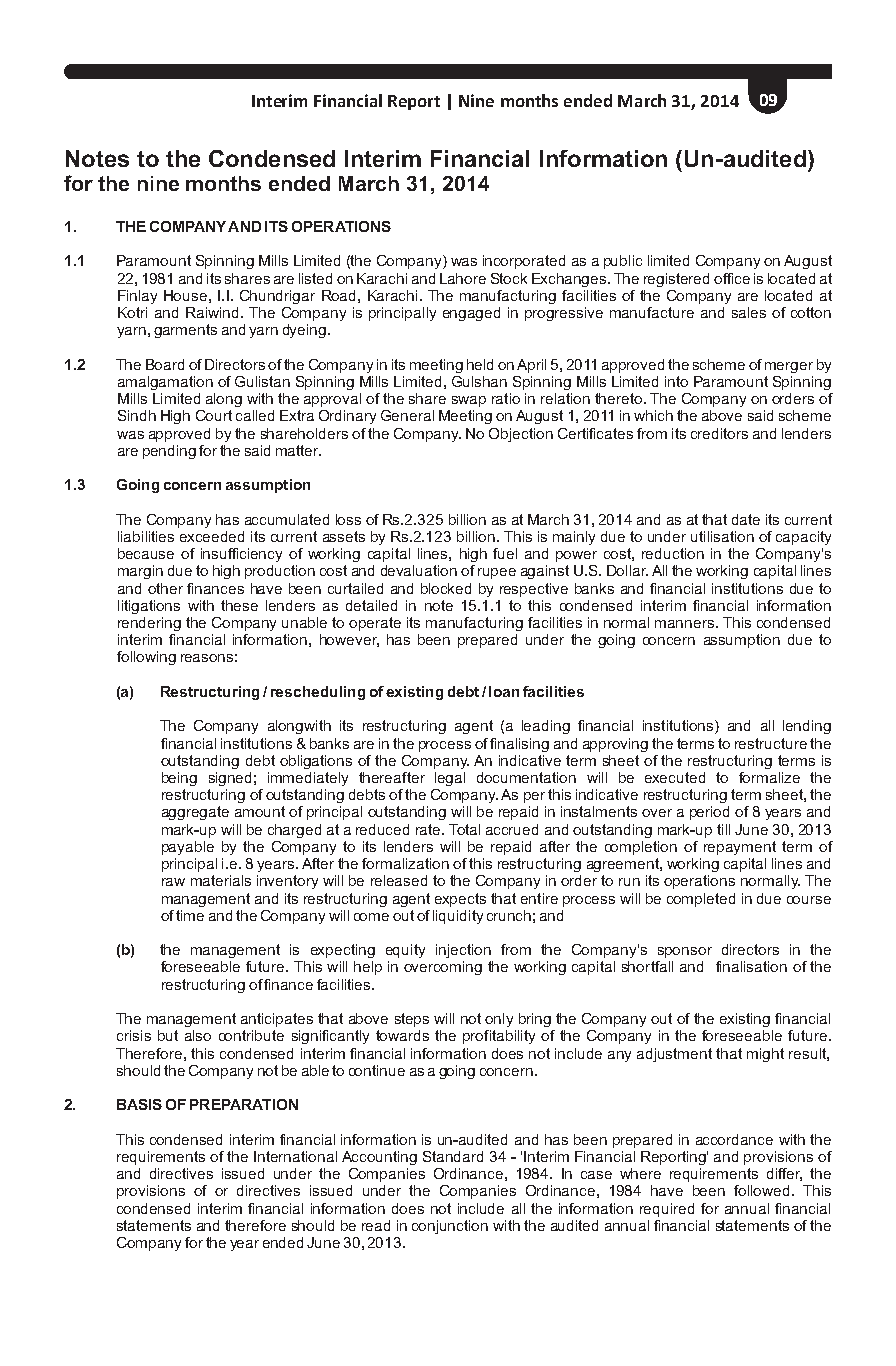 This screenshot has width=896, height=1366. Describe the element at coordinates (685, 952) in the screenshot. I see `sponsor` at that location.
